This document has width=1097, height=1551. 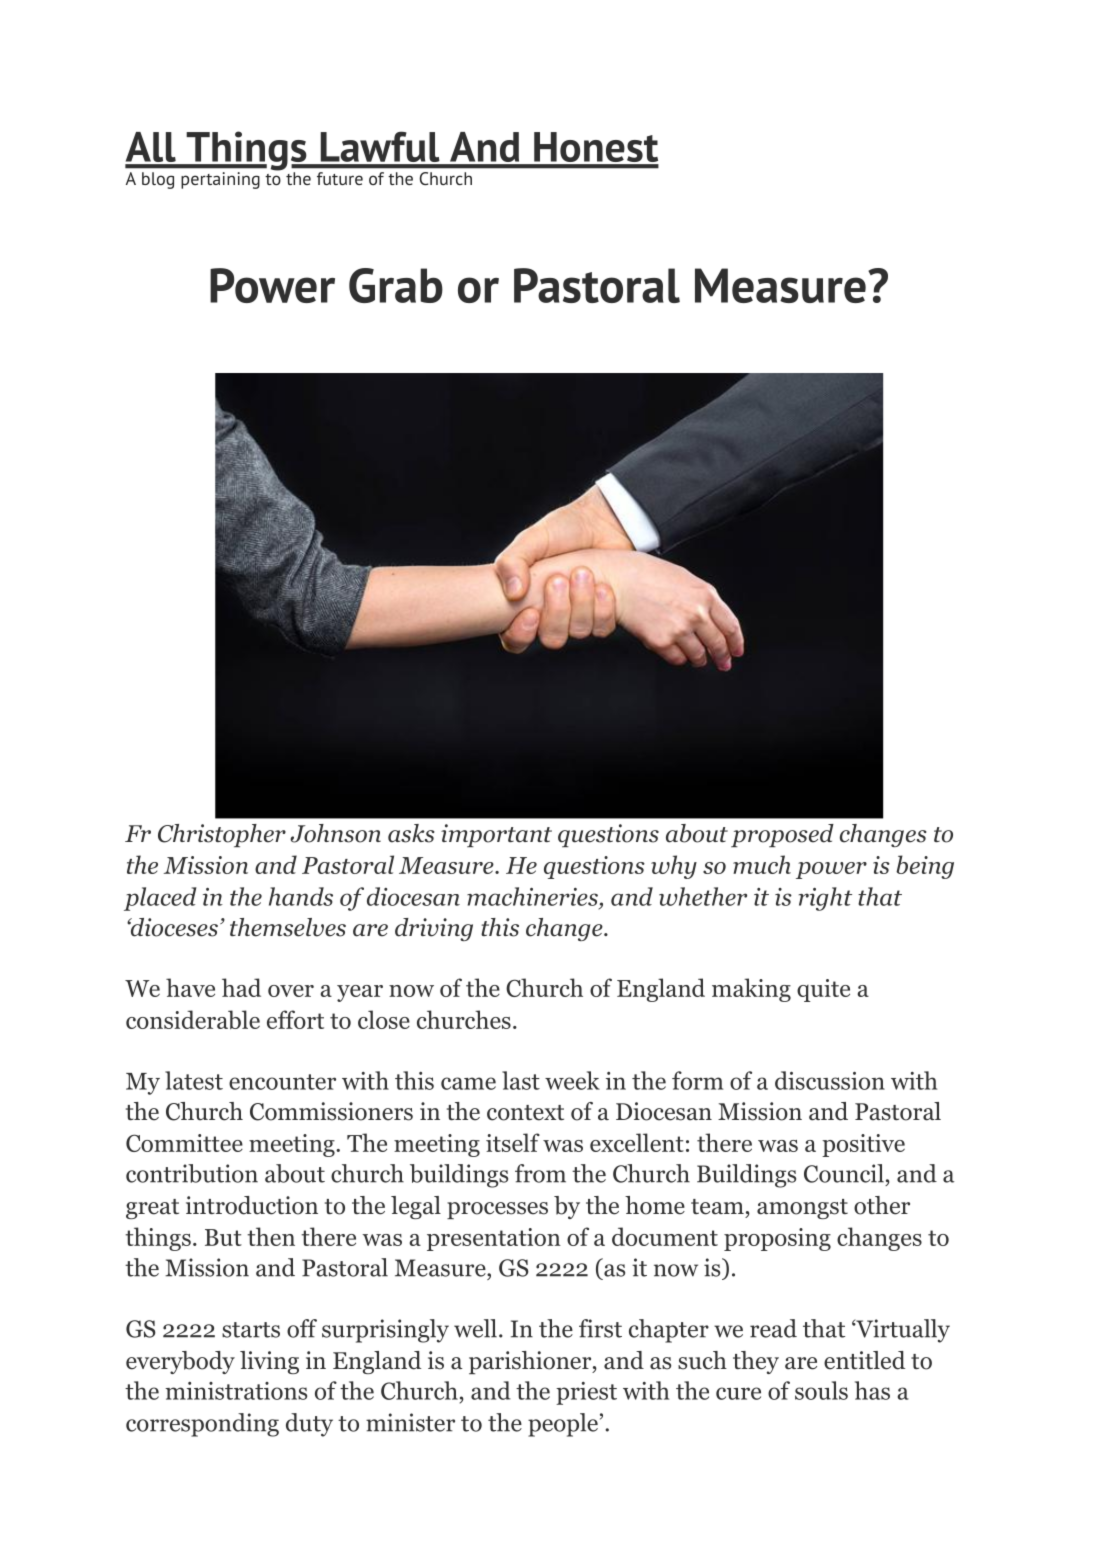 I want to click on proposed, so click(x=782, y=835).
